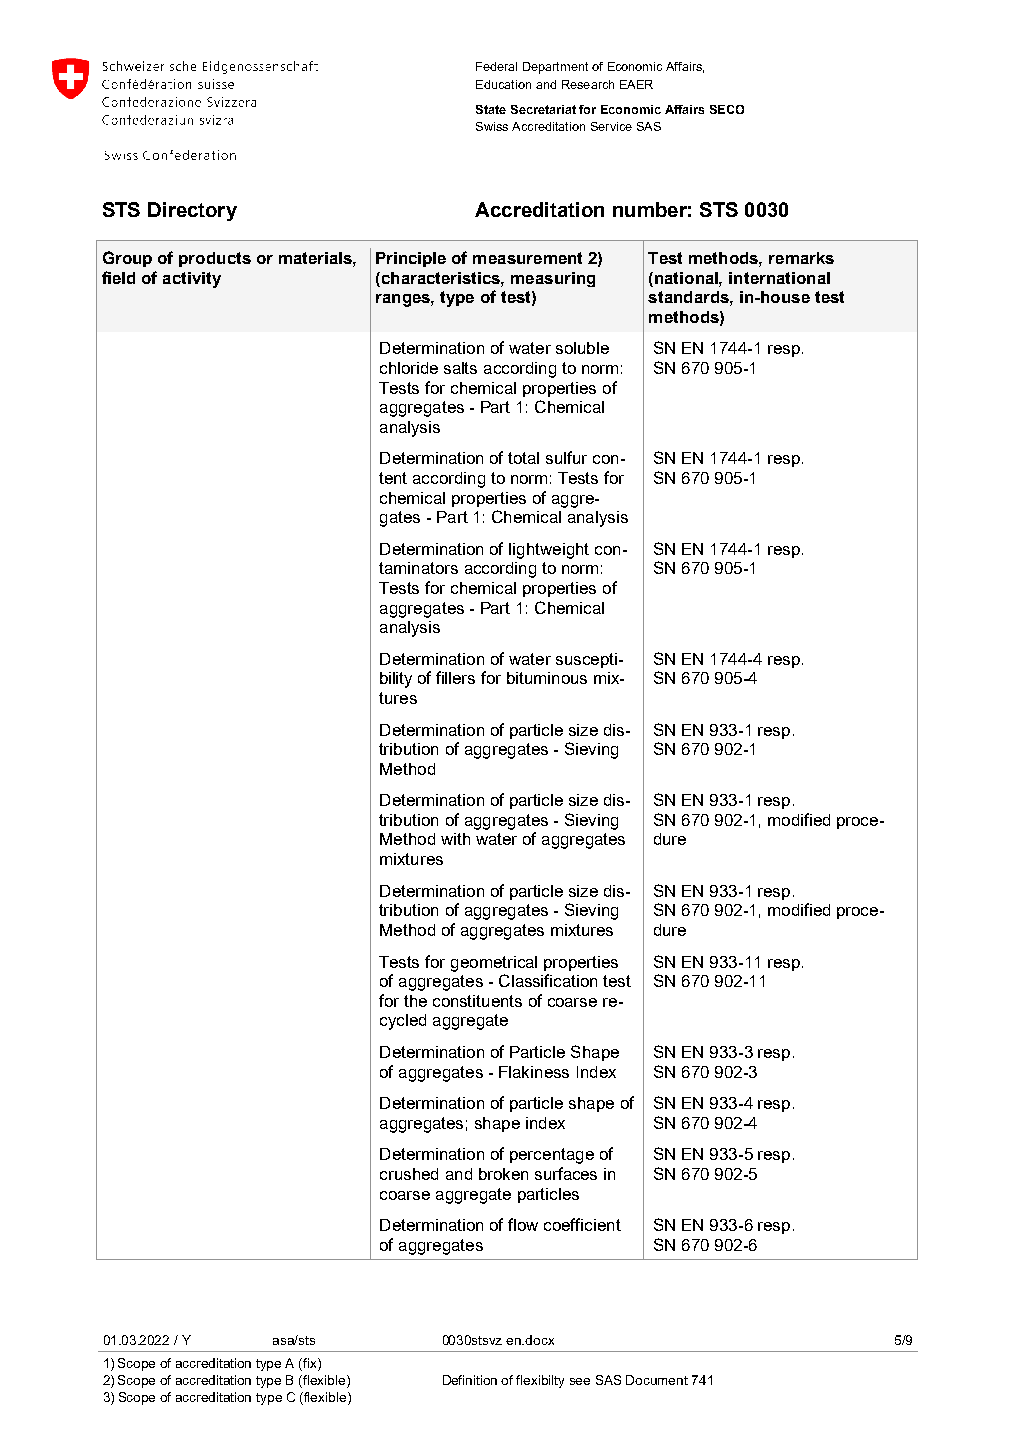 The height and width of the screenshot is (1433, 1013). What do you see at coordinates (192, 211) in the screenshot?
I see `Directory` at bounding box center [192, 211].
